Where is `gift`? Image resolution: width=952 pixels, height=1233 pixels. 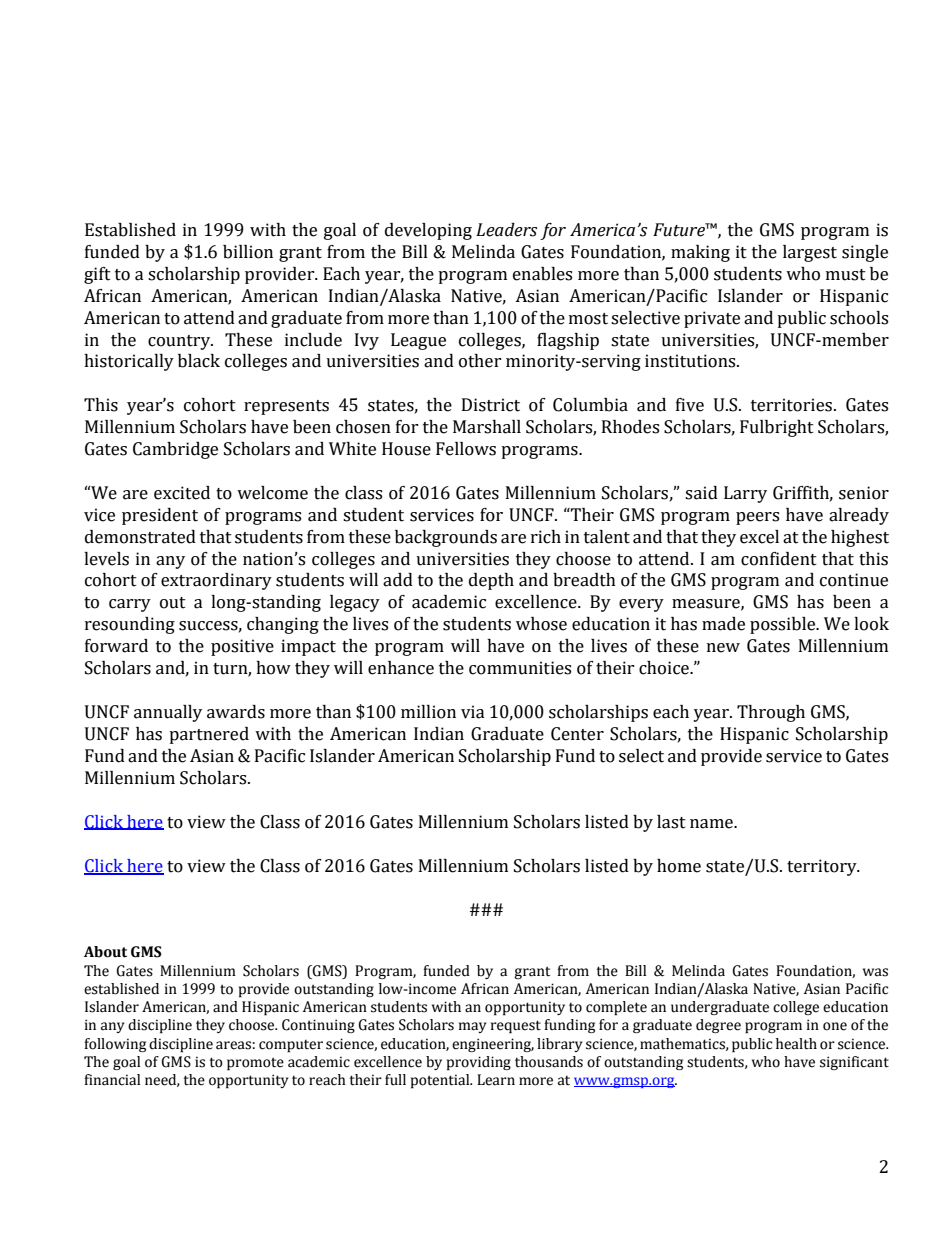
gift is located at coordinates (97, 275).
